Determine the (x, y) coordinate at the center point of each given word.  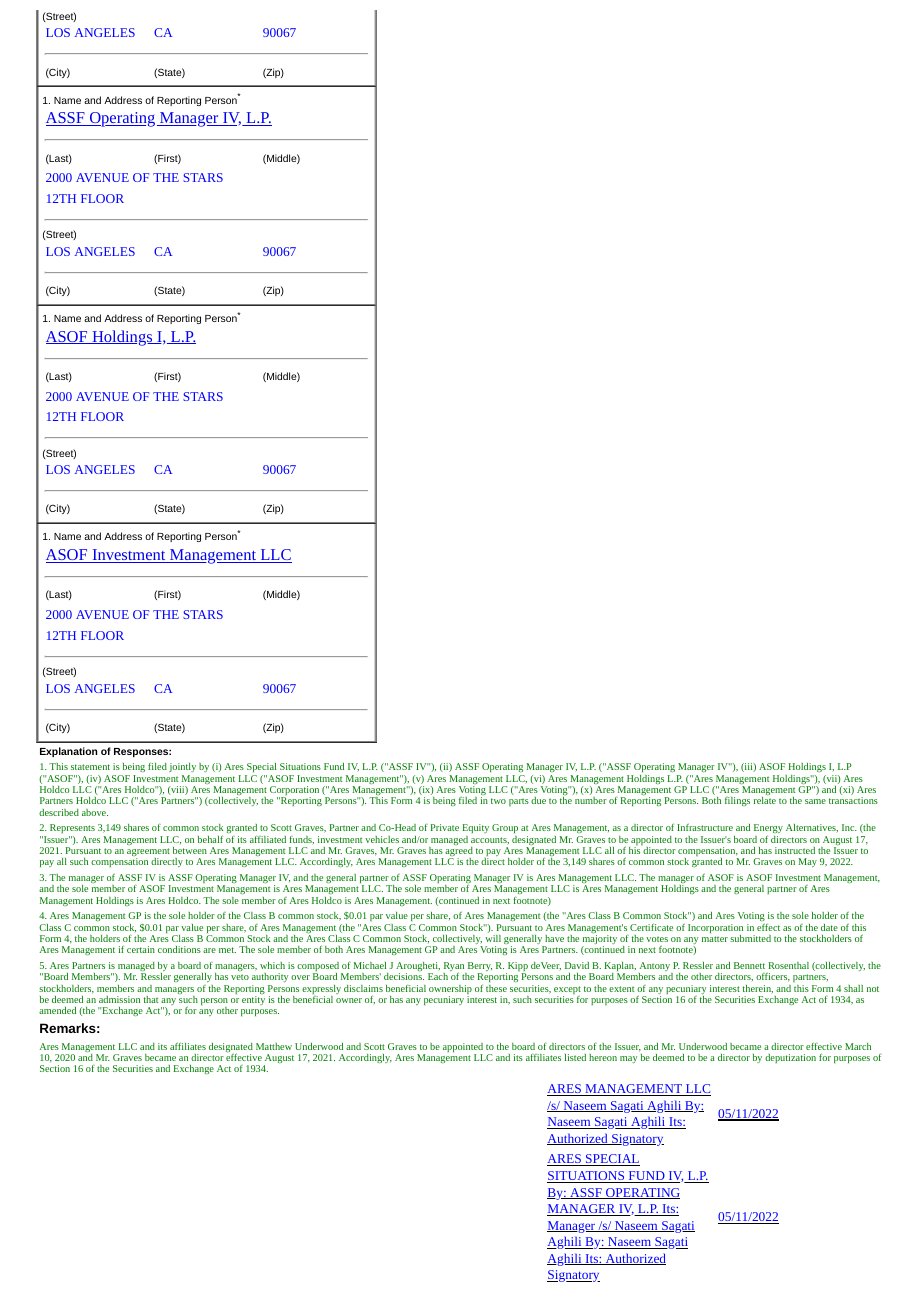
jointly (182, 767)
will (493, 938)
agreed (459, 853)
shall (853, 988)
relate (765, 800)
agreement (148, 853)
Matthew (274, 1046)
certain (141, 949)
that (151, 999)
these (496, 988)
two (498, 801)
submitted (750, 938)
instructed (795, 850)
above (95, 812)
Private (444, 827)
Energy (768, 830)
